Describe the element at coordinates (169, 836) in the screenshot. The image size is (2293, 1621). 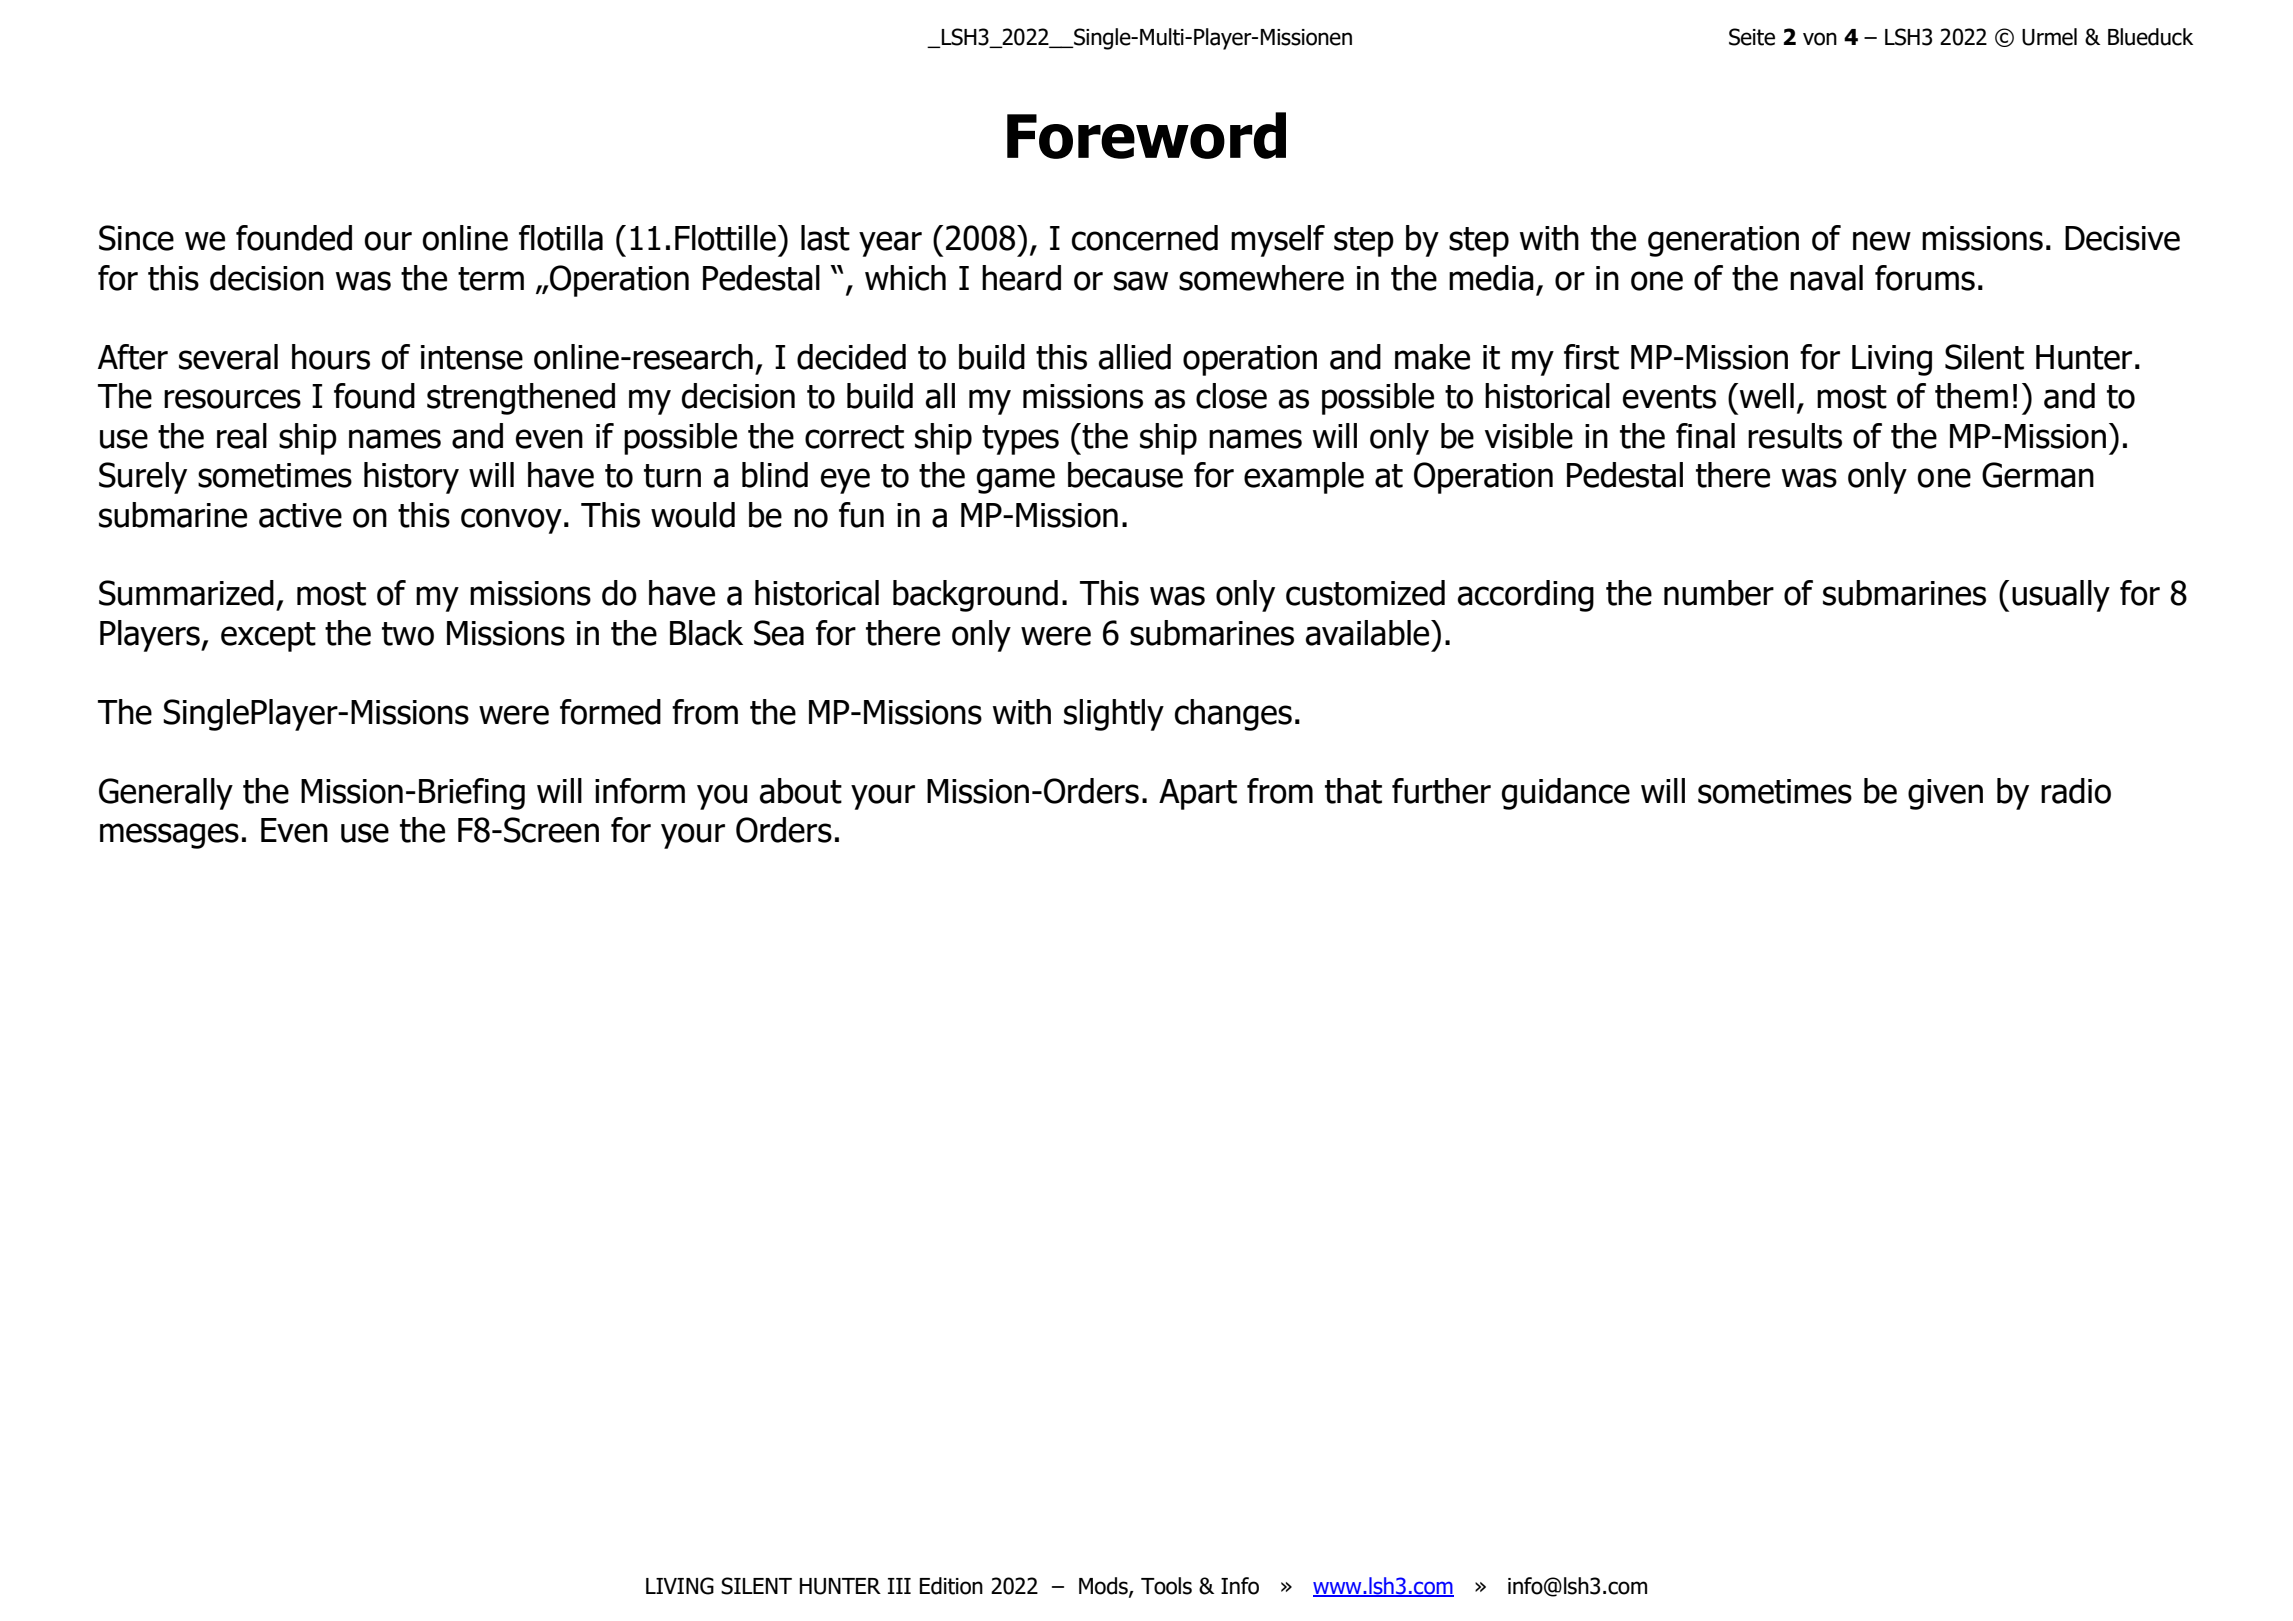
I see `messages` at that location.
